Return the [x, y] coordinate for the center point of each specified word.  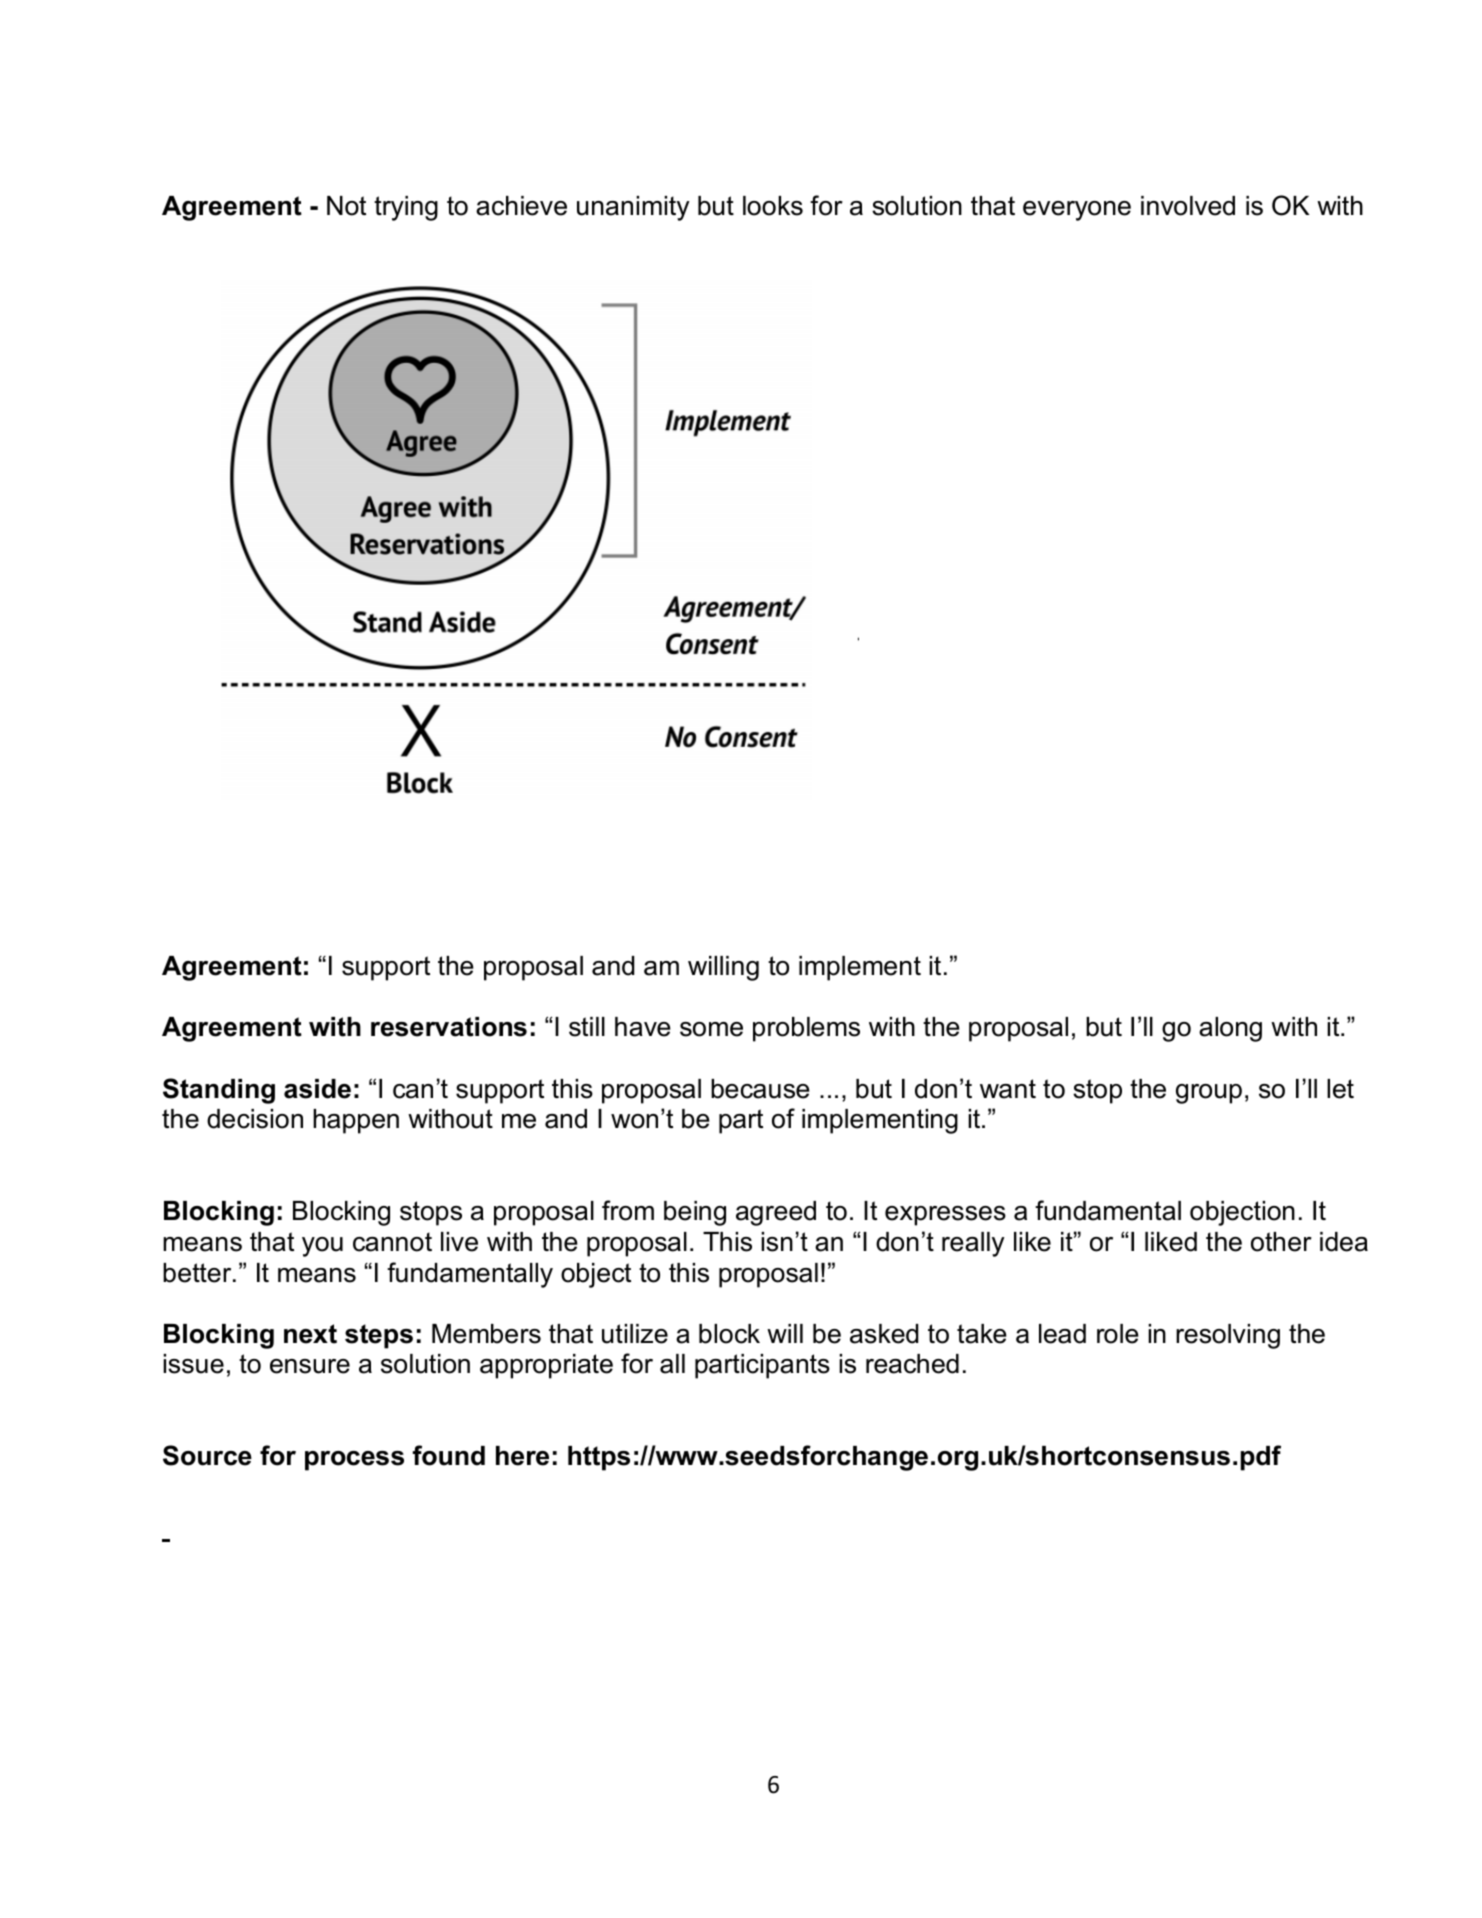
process [354, 1461]
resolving [1228, 1336]
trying [406, 208]
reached [912, 1364]
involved [1188, 206]
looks [773, 206]
